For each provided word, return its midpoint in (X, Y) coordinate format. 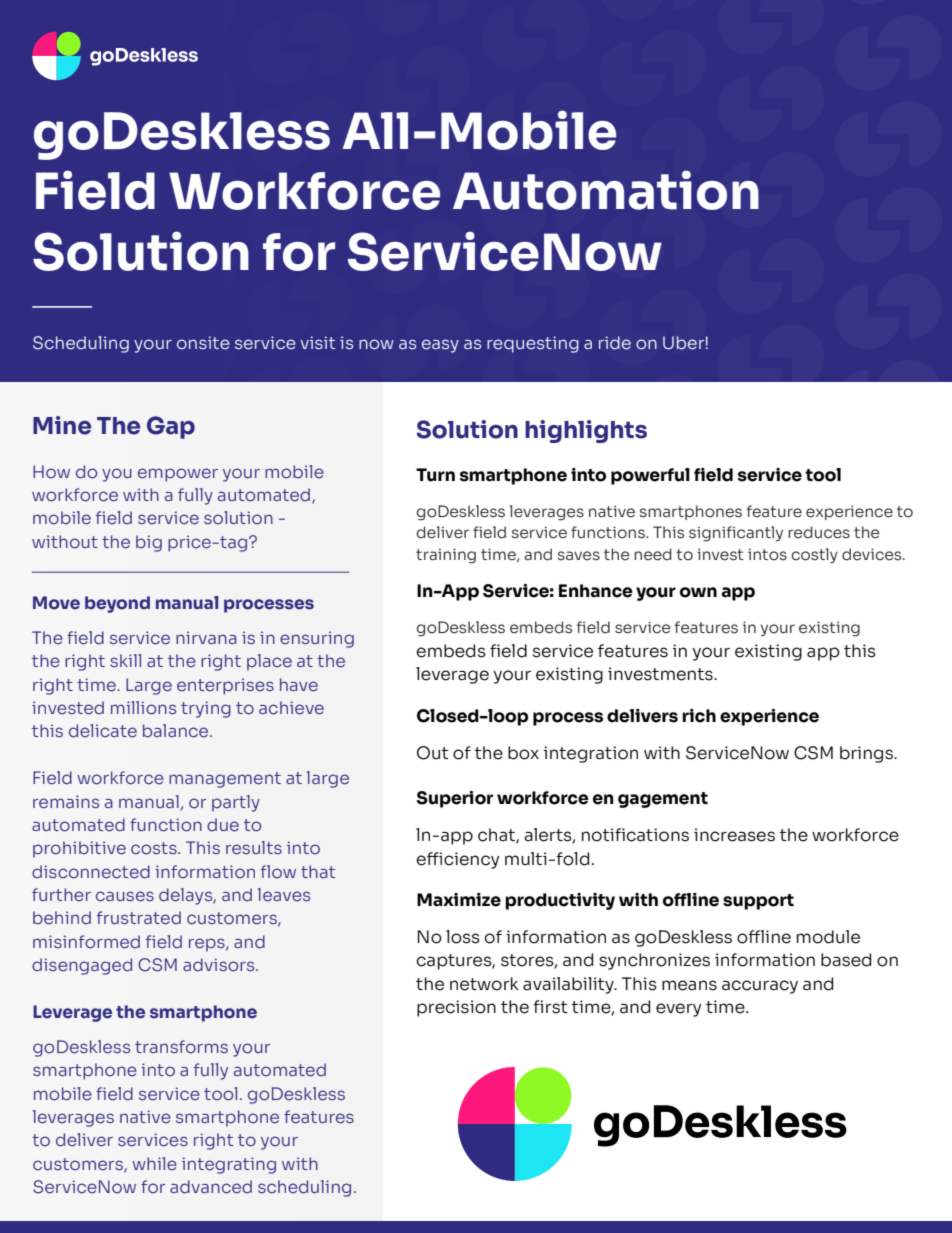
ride (615, 343)
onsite (203, 343)
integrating (229, 1165)
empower (178, 475)
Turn (435, 475)
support (758, 902)
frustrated (139, 918)
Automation (606, 190)
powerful (650, 476)
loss (463, 937)
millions (143, 708)
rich (699, 716)
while (154, 1164)
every (678, 1010)
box (523, 753)
